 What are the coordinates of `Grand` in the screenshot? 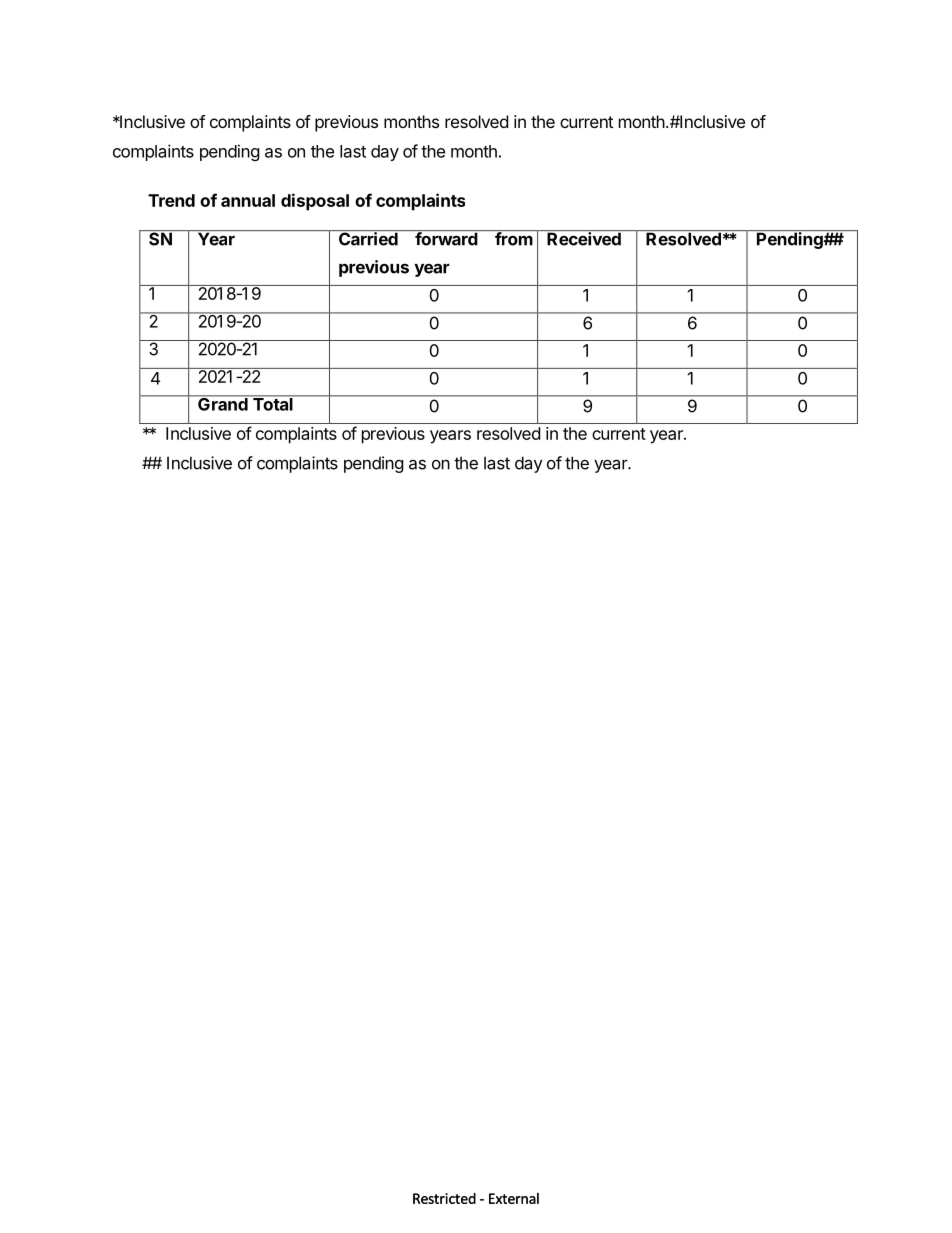 It's located at (223, 403).
